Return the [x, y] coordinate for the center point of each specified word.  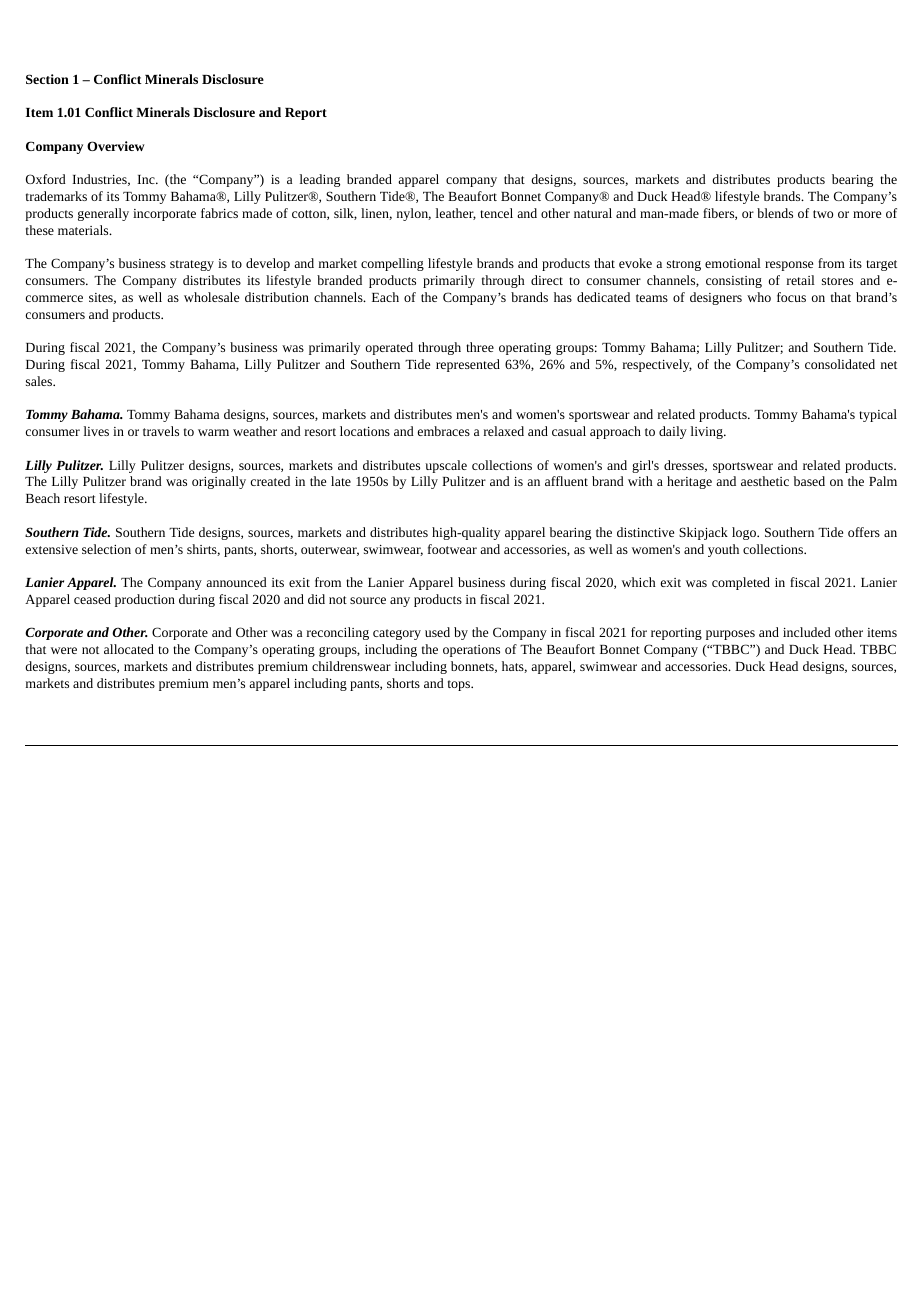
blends [775, 213]
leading [320, 180]
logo [745, 533]
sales [40, 381]
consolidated [840, 364]
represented [468, 365]
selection [106, 549]
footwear [452, 549]
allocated [129, 649]
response [789, 266]
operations [471, 651]
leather [456, 214]
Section [47, 79]
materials [84, 230]
